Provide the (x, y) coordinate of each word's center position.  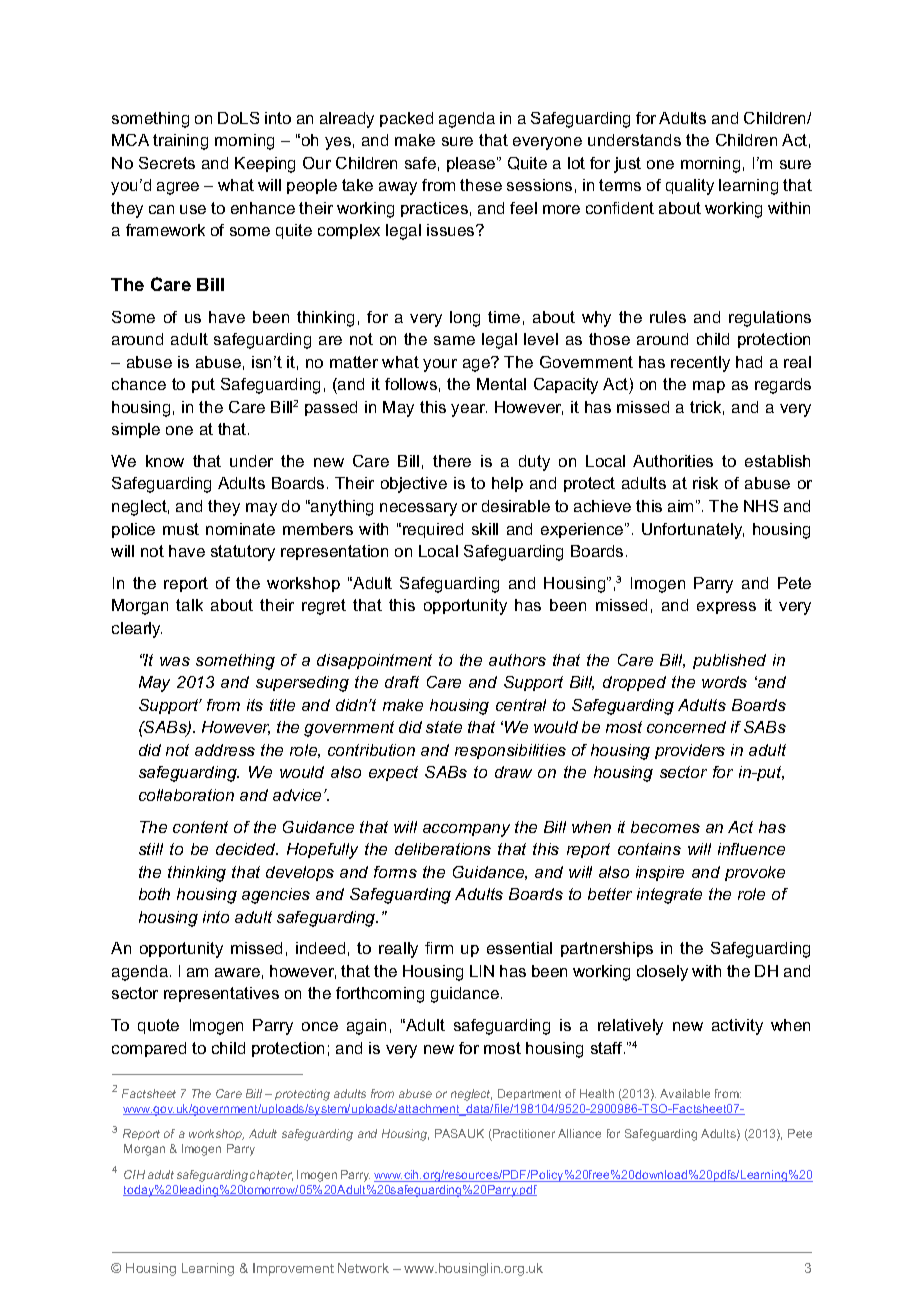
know (165, 461)
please (472, 164)
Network (363, 1268)
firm (439, 948)
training (180, 142)
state (444, 727)
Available (685, 1093)
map (709, 387)
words (724, 682)
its (255, 705)
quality (690, 187)
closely (662, 973)
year (469, 410)
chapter (271, 1175)
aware (237, 972)
